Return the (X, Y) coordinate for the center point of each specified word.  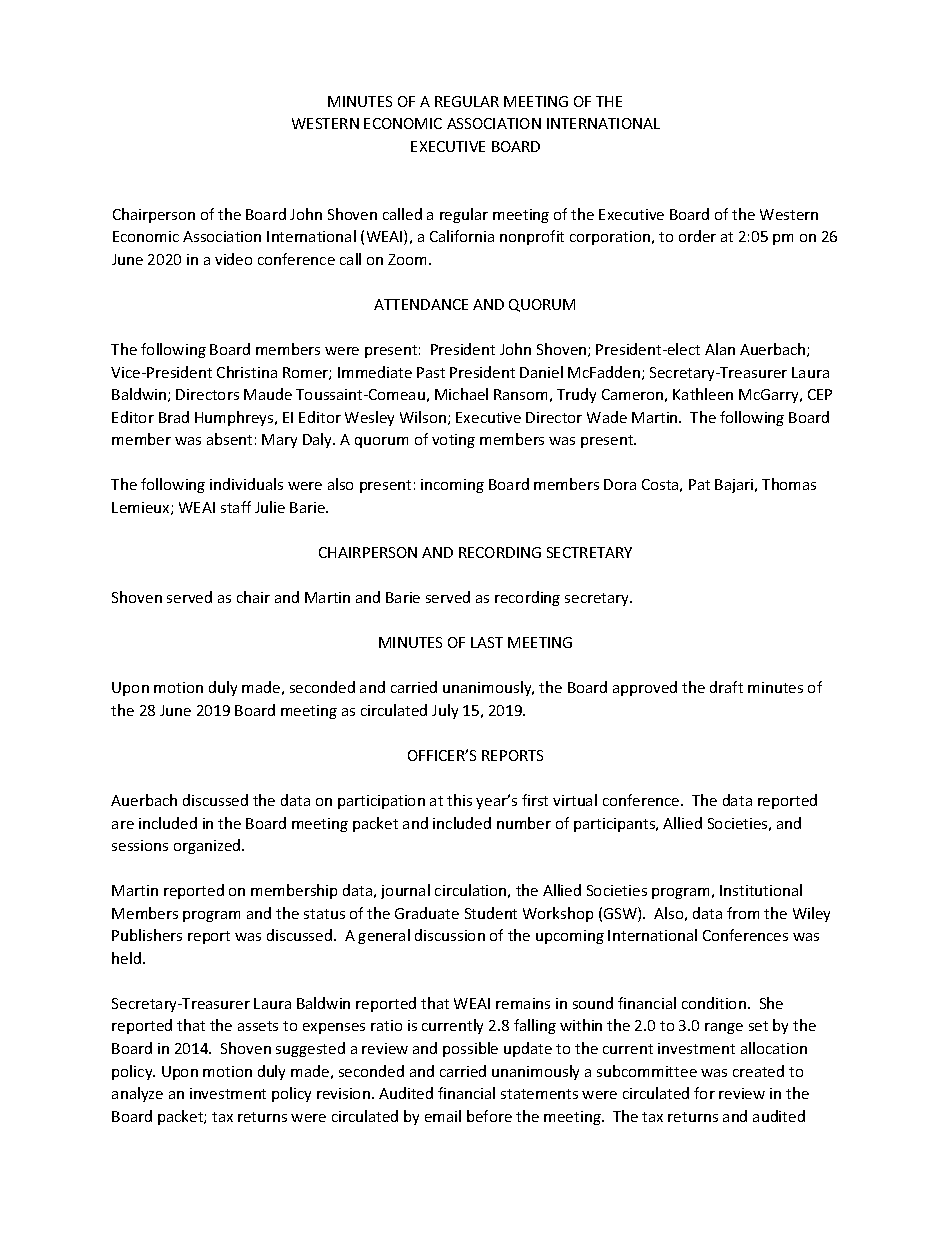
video (233, 259)
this (459, 800)
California (462, 236)
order (697, 236)
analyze (137, 1094)
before (489, 1116)
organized (208, 846)
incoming (452, 486)
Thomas (789, 484)
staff (236, 507)
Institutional (761, 890)
